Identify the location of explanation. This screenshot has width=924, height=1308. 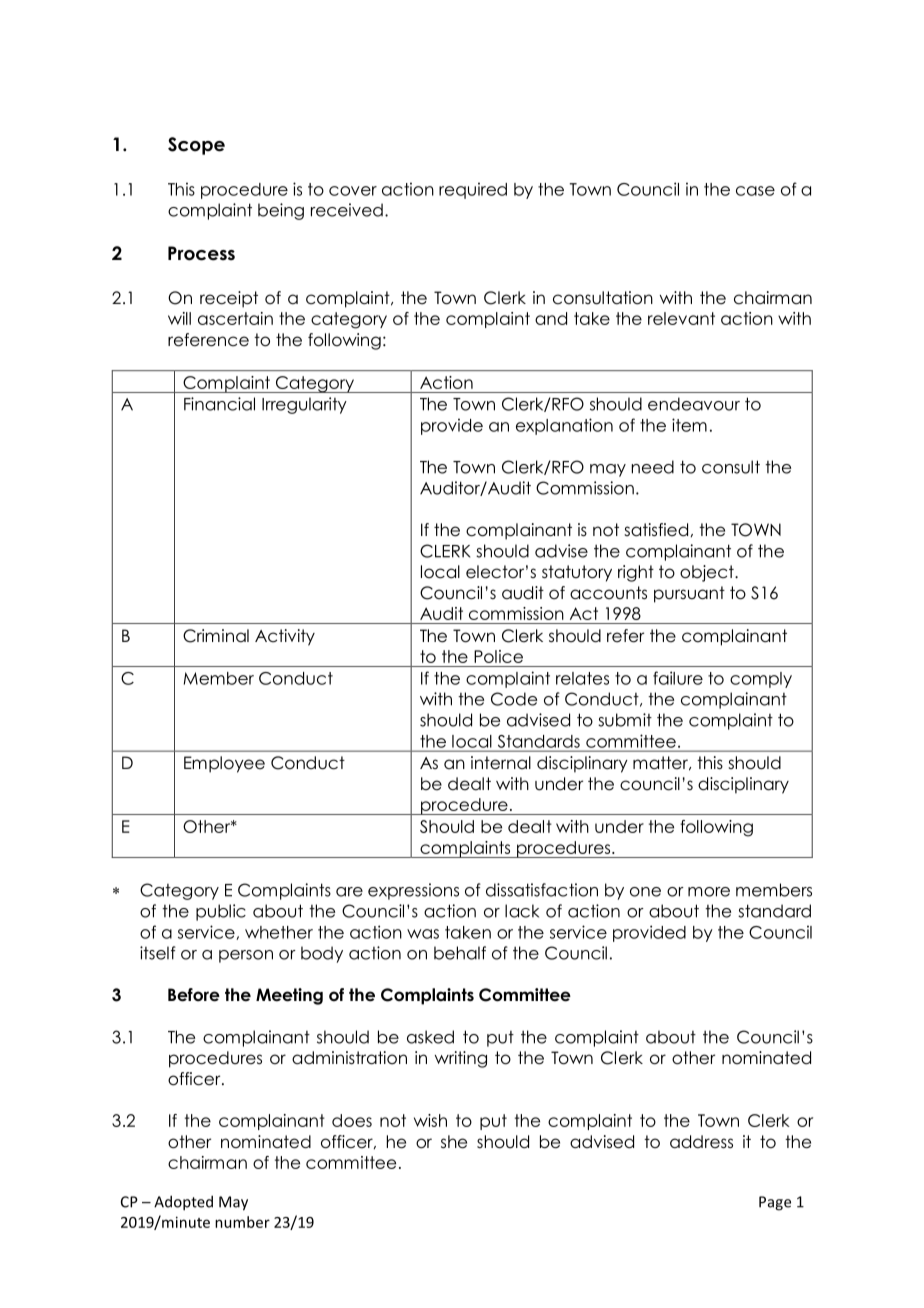
(564, 426).
